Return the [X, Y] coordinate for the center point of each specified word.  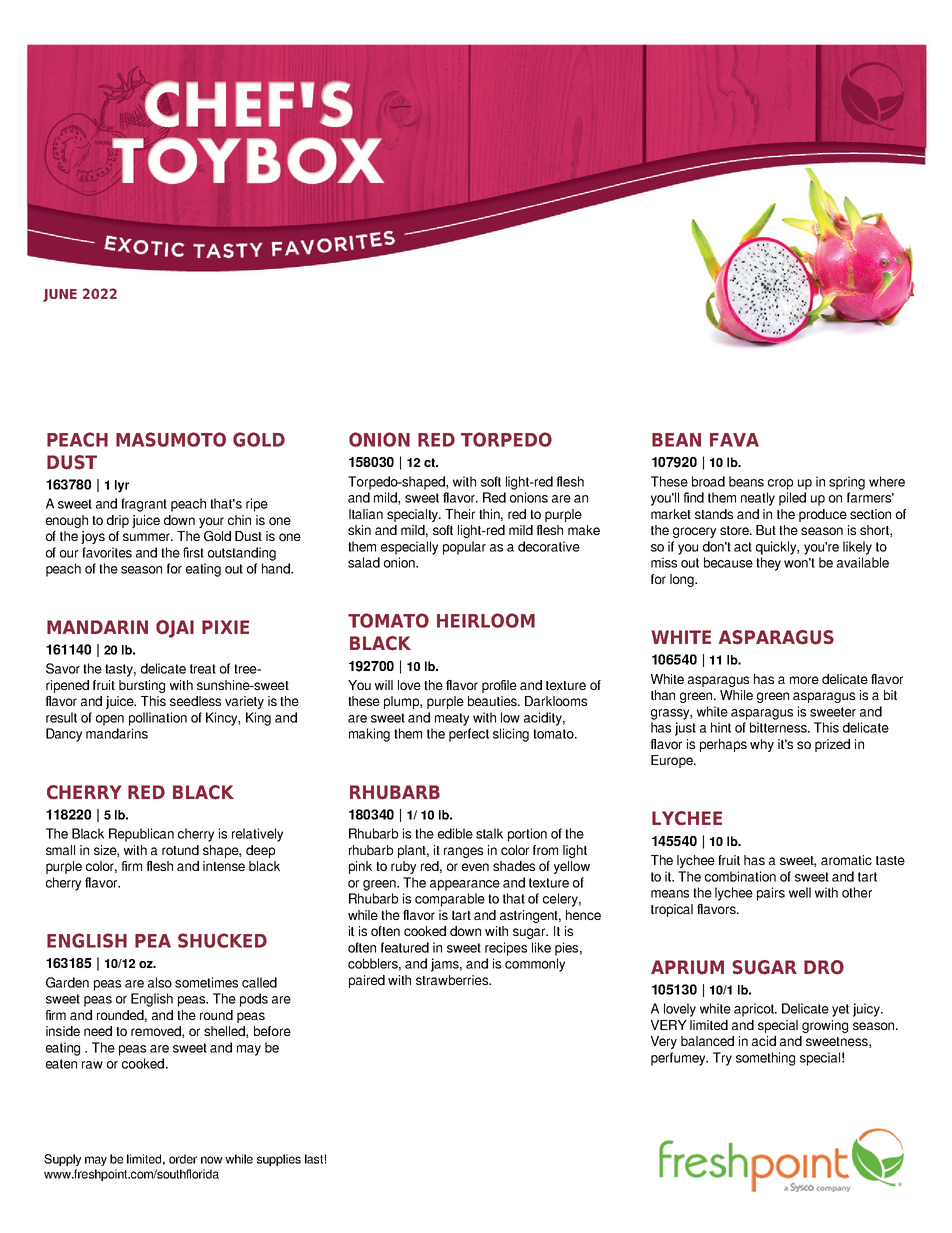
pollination [158, 719]
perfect [469, 735]
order [183, 1159]
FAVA [734, 440]
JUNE [60, 295]
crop [780, 484]
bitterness [779, 727]
